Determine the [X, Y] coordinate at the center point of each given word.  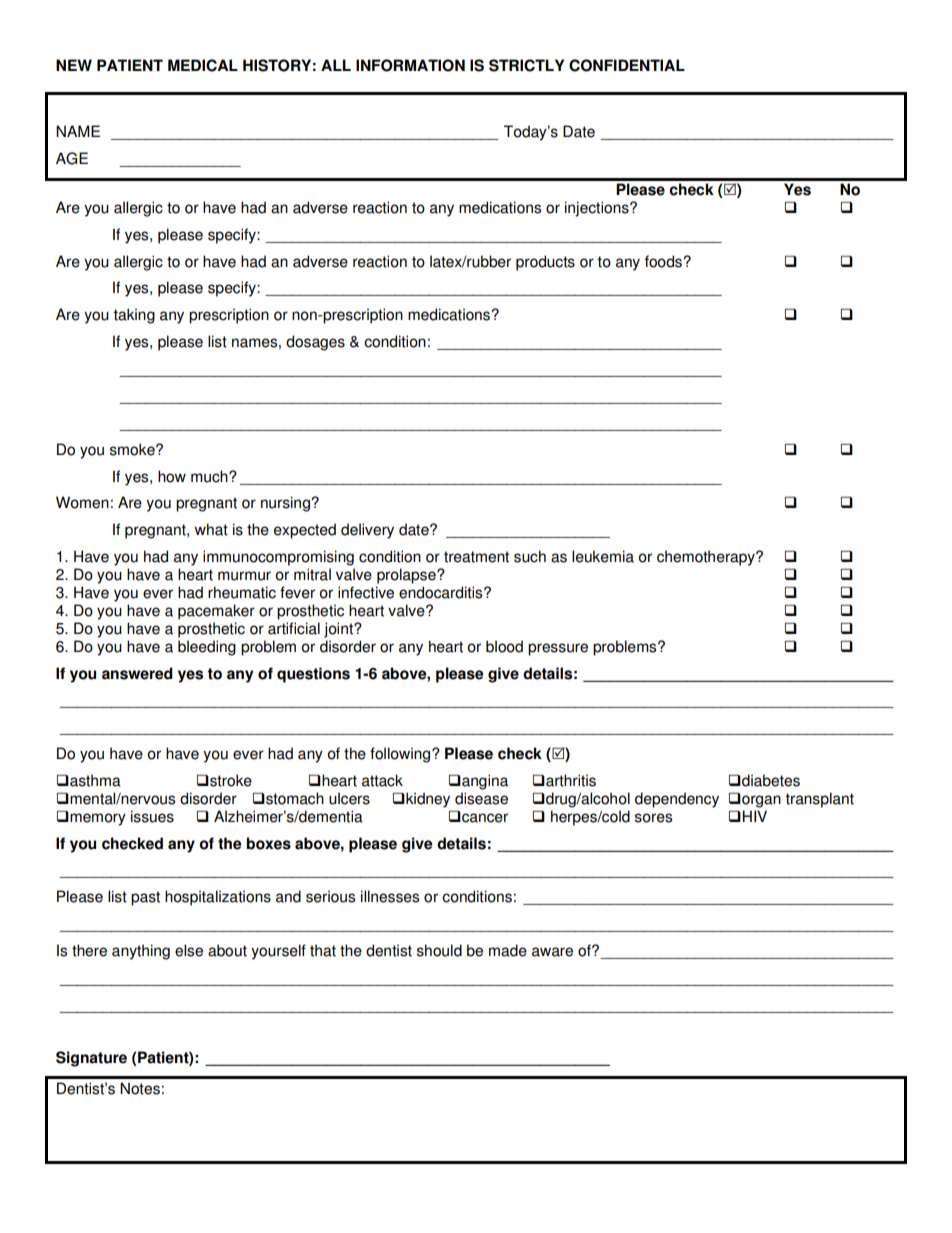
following [401, 755]
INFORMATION [410, 65]
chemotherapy [707, 558]
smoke [133, 449]
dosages [315, 343]
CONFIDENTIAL [627, 65]
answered [137, 673]
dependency [677, 800]
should [439, 950]
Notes [140, 1088]
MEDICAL [203, 65]
